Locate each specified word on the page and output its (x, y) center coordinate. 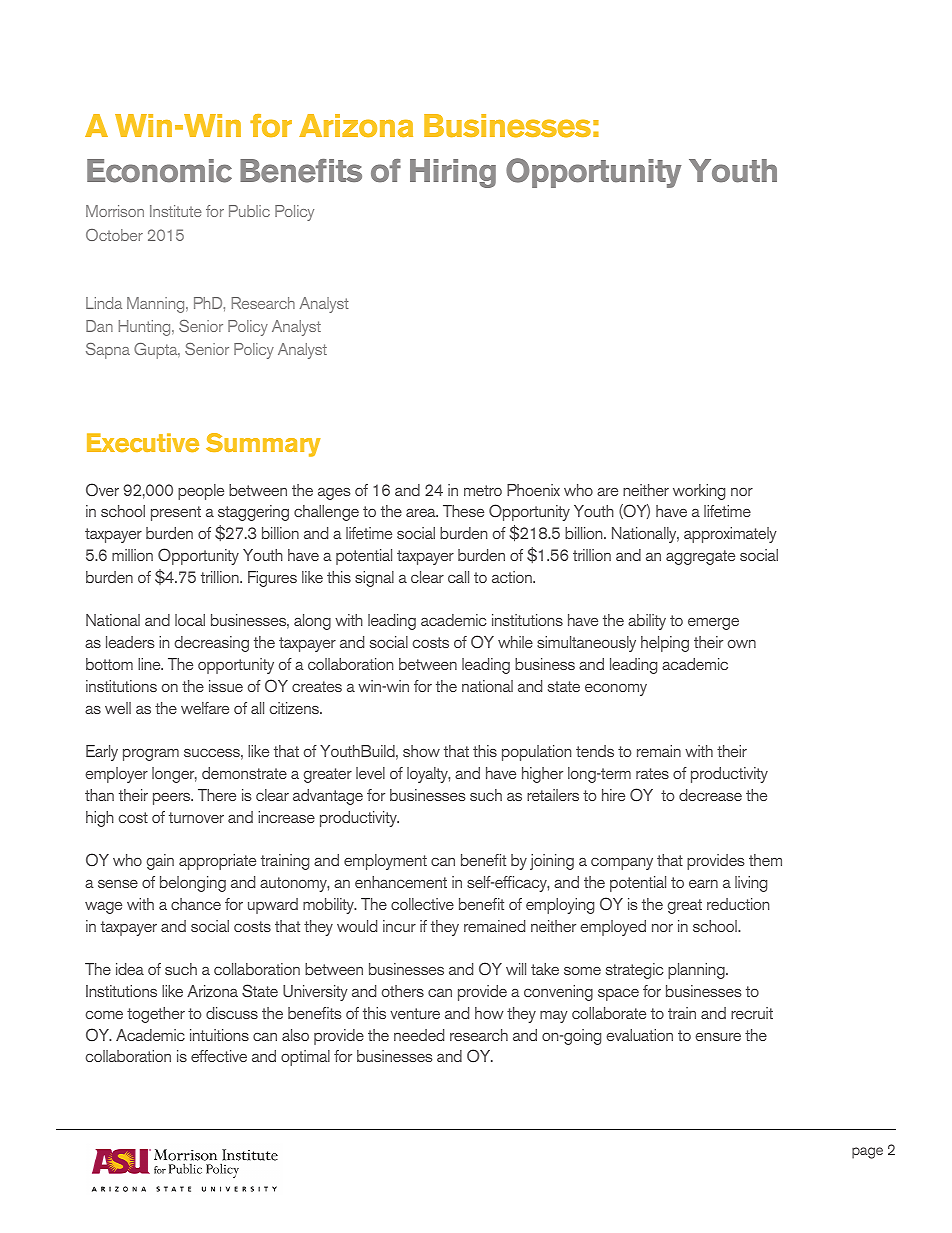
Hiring (453, 173)
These (463, 511)
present (176, 513)
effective (219, 1056)
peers (173, 799)
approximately (730, 535)
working (699, 492)
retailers (553, 795)
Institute (176, 211)
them (765, 860)
